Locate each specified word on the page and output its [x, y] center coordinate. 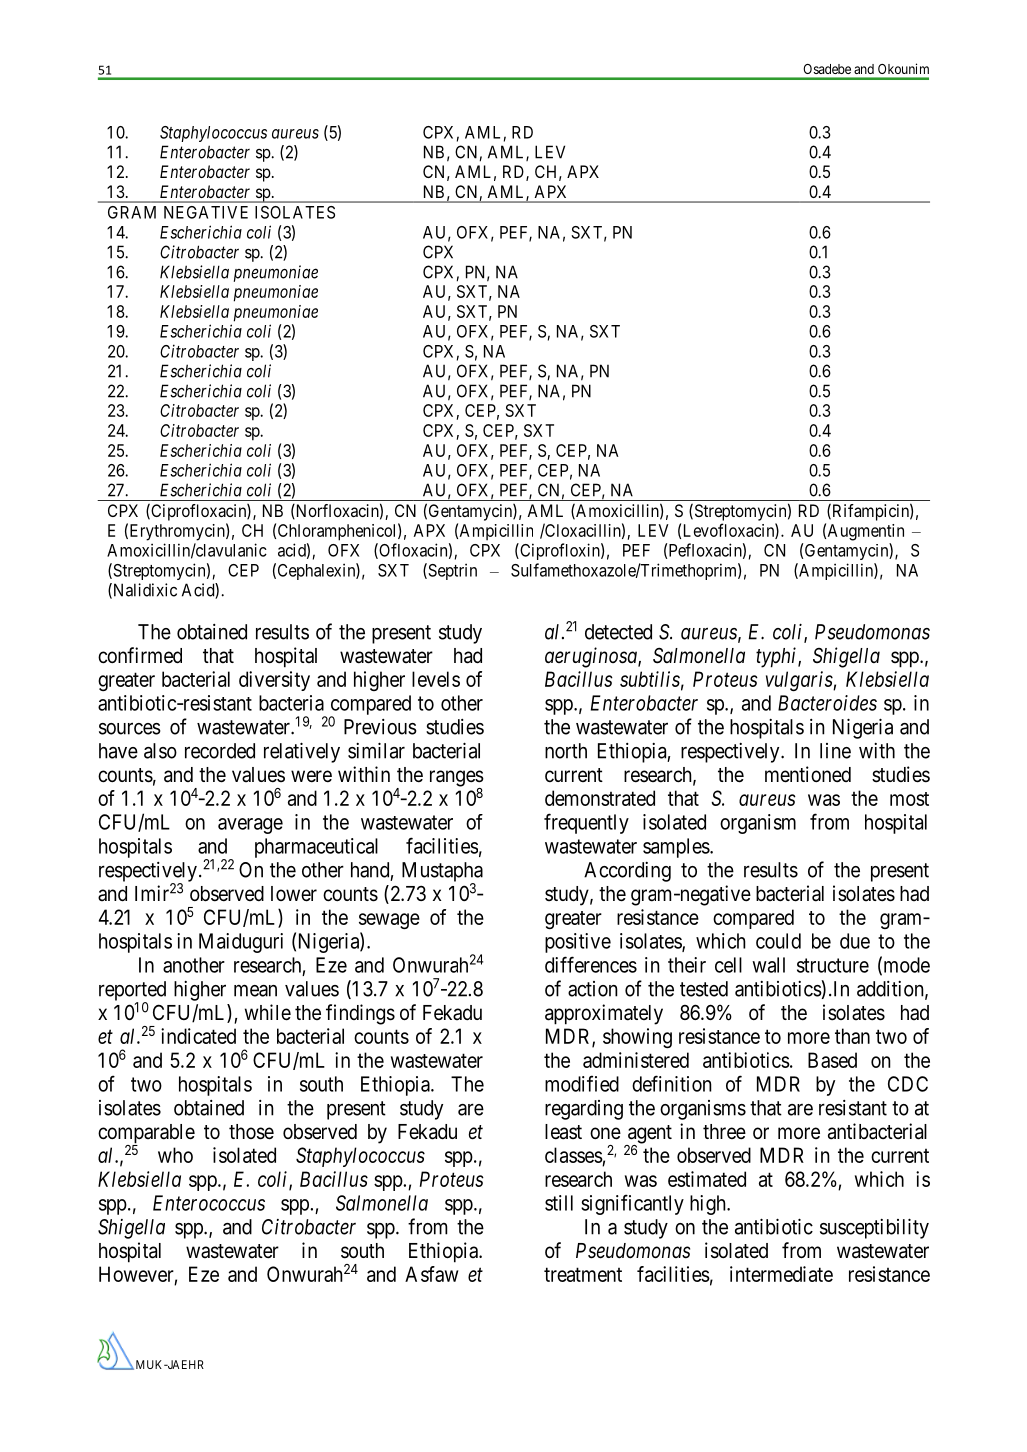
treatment [583, 1274]
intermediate [781, 1274]
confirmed [140, 655]
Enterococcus [209, 1203]
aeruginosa [592, 657]
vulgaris [800, 681]
